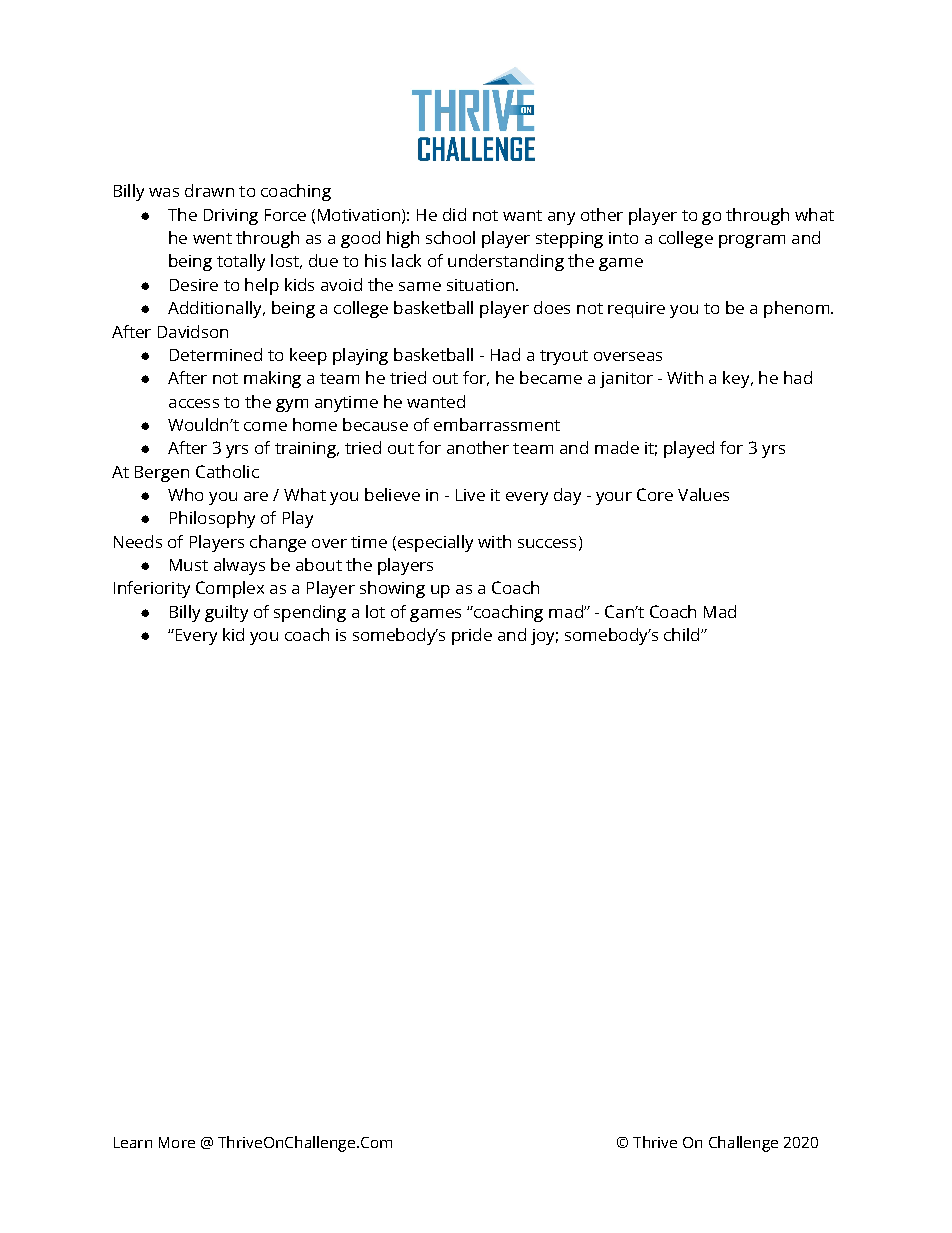  I want to click on More, so click(177, 1142).
